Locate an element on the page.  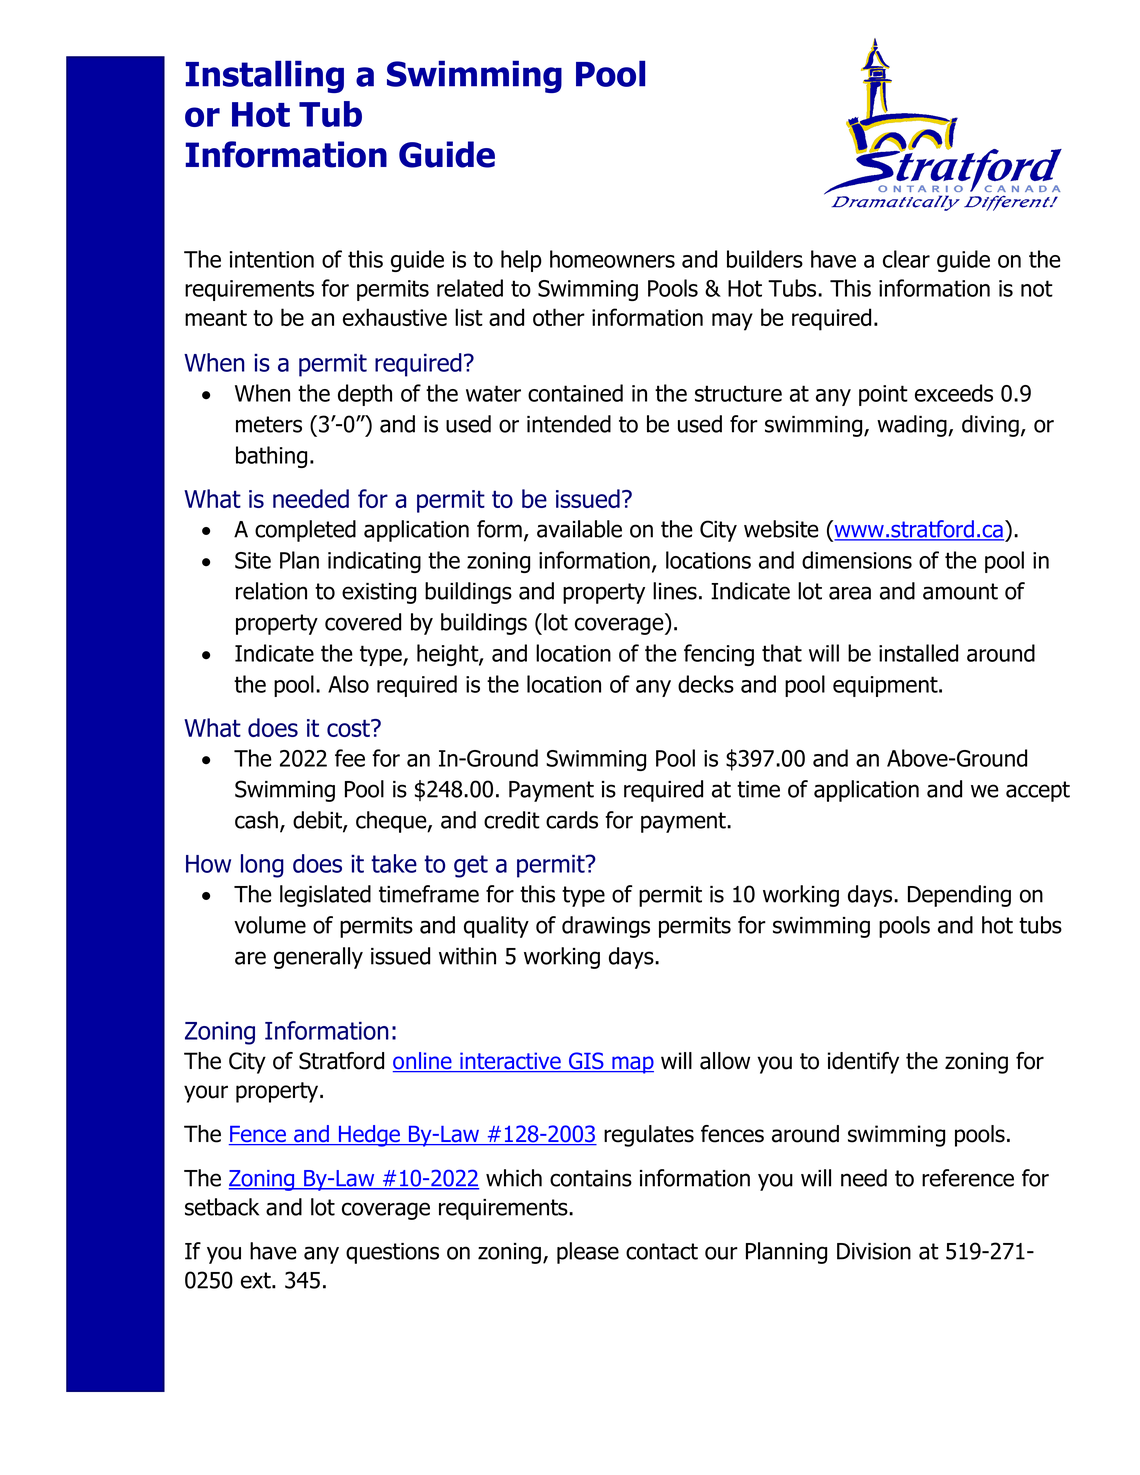
available is located at coordinates (579, 529).
